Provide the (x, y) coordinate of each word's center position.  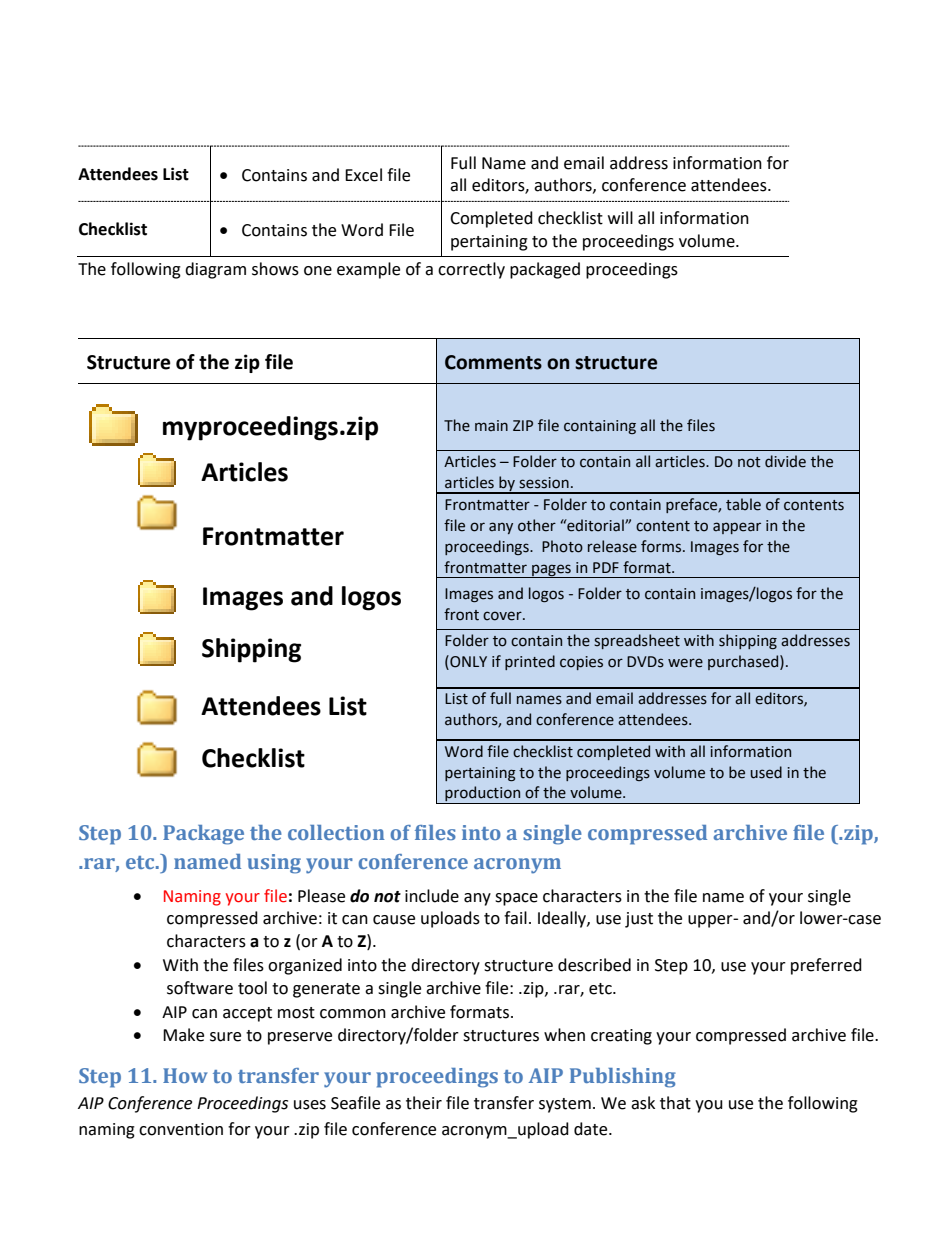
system (565, 1105)
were (685, 663)
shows (275, 269)
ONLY (467, 662)
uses (310, 1105)
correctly (471, 270)
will (620, 217)
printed (530, 662)
